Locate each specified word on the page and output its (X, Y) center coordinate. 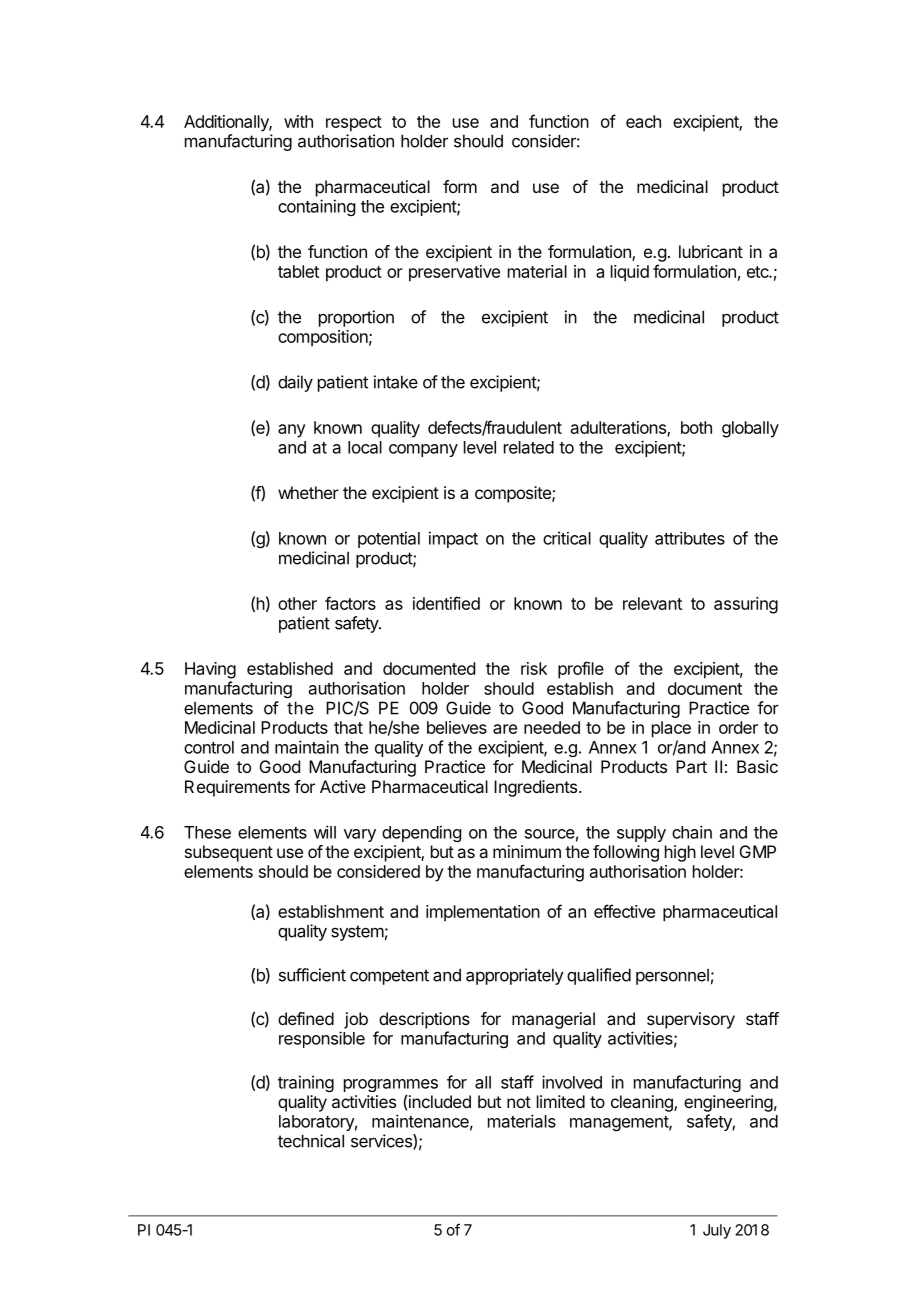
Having (210, 670)
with (298, 121)
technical (311, 1141)
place (671, 729)
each (643, 121)
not (519, 1102)
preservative (454, 273)
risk (534, 668)
